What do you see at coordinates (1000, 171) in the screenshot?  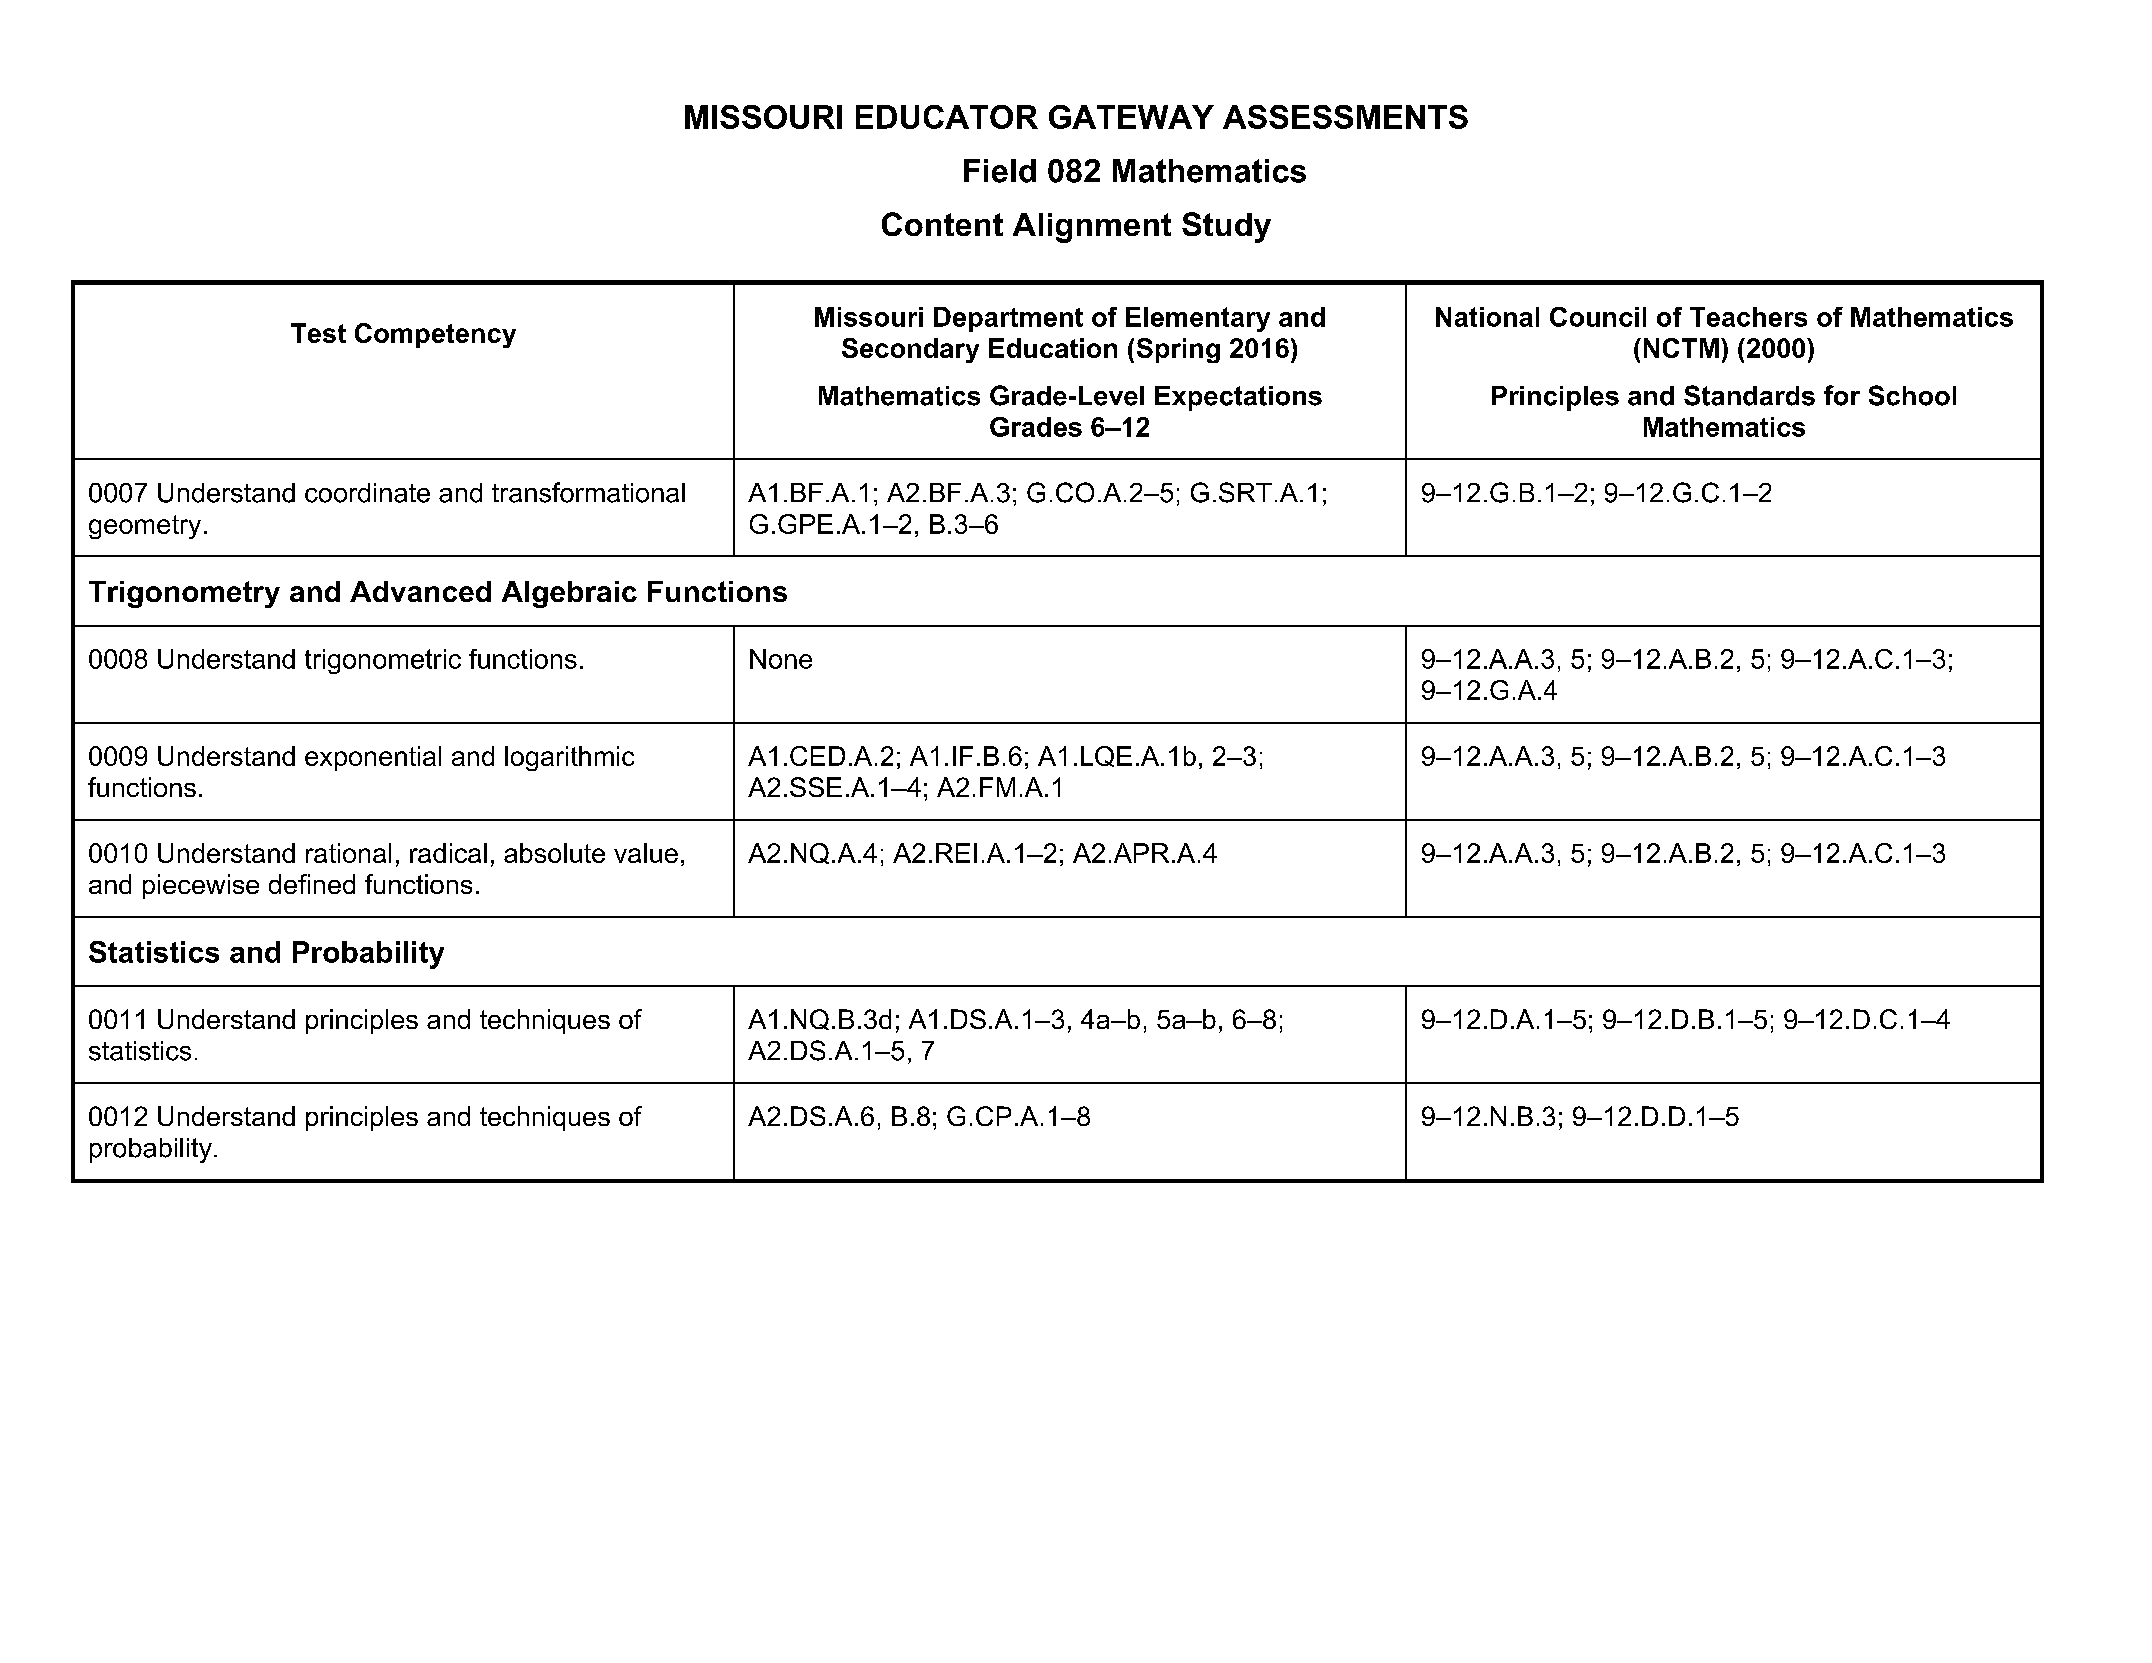 I see `Field` at bounding box center [1000, 171].
